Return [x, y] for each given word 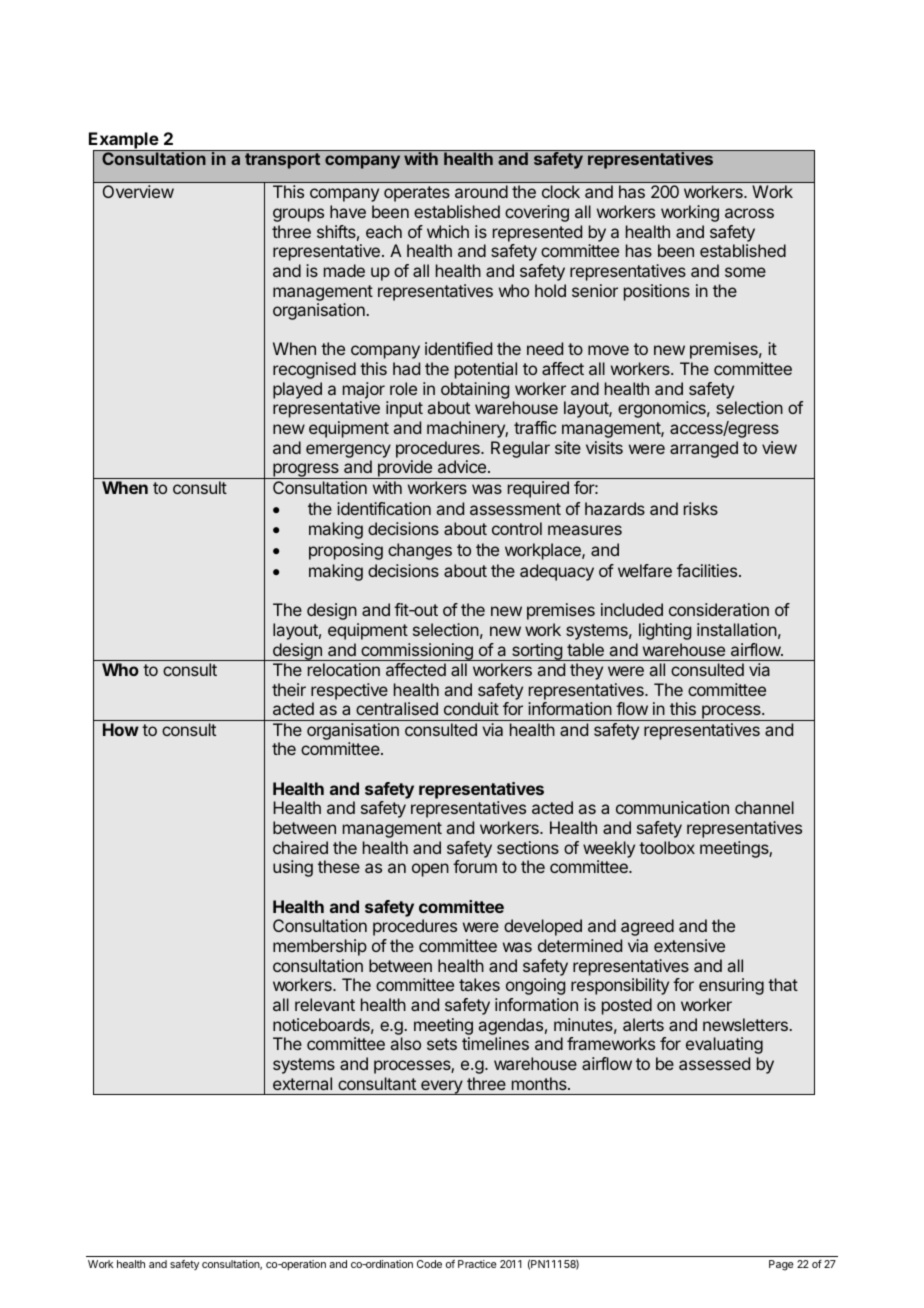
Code [429, 1264]
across [749, 213]
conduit [471, 708]
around [481, 191]
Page [781, 1265]
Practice [477, 1264]
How [121, 729]
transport [282, 161]
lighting [665, 631]
